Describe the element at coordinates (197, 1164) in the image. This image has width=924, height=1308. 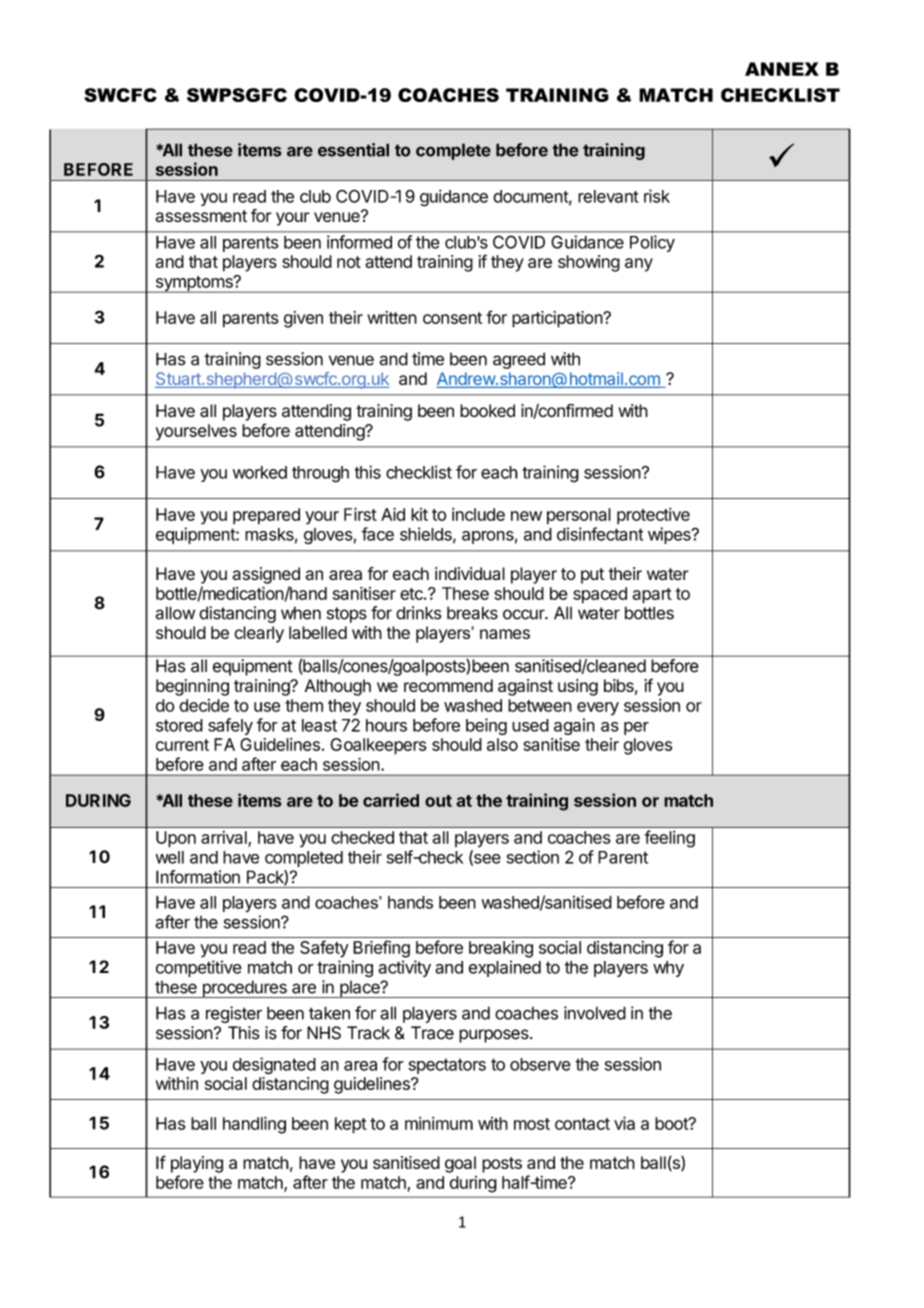
I see `playing` at that location.
